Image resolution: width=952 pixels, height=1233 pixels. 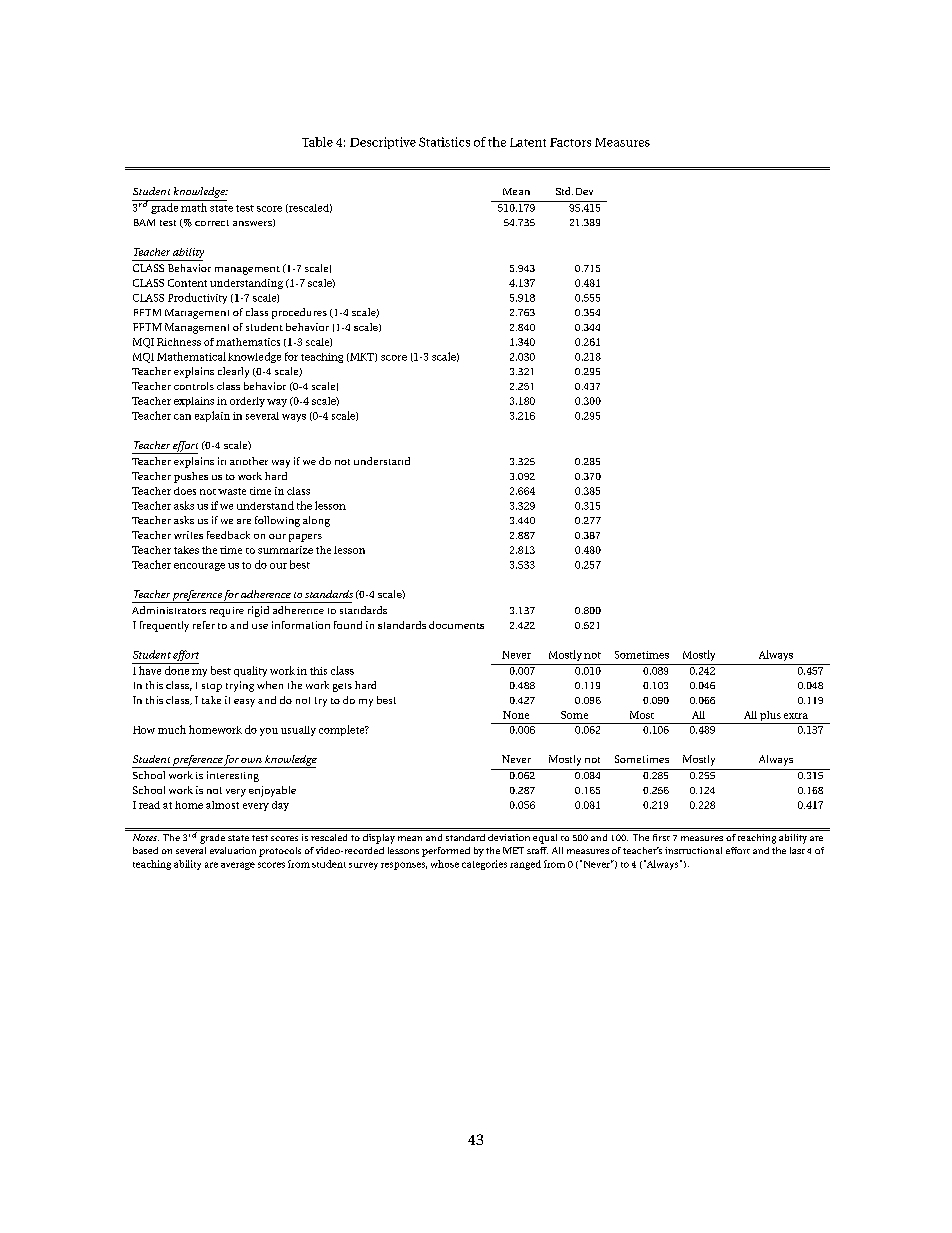 What do you see at coordinates (456, 625) in the screenshot?
I see `documents` at bounding box center [456, 625].
